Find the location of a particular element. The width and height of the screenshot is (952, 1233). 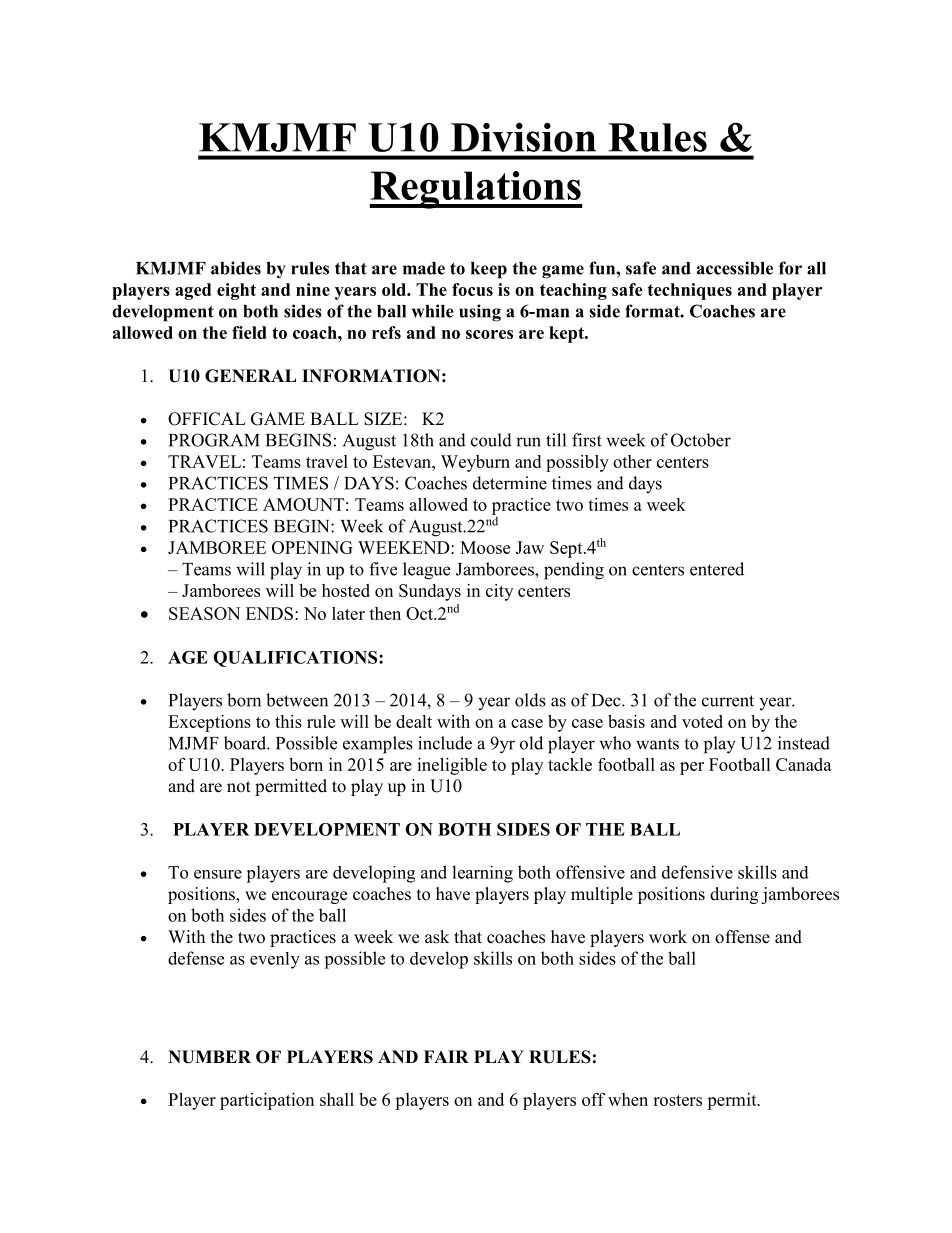

accessible is located at coordinates (735, 268).
